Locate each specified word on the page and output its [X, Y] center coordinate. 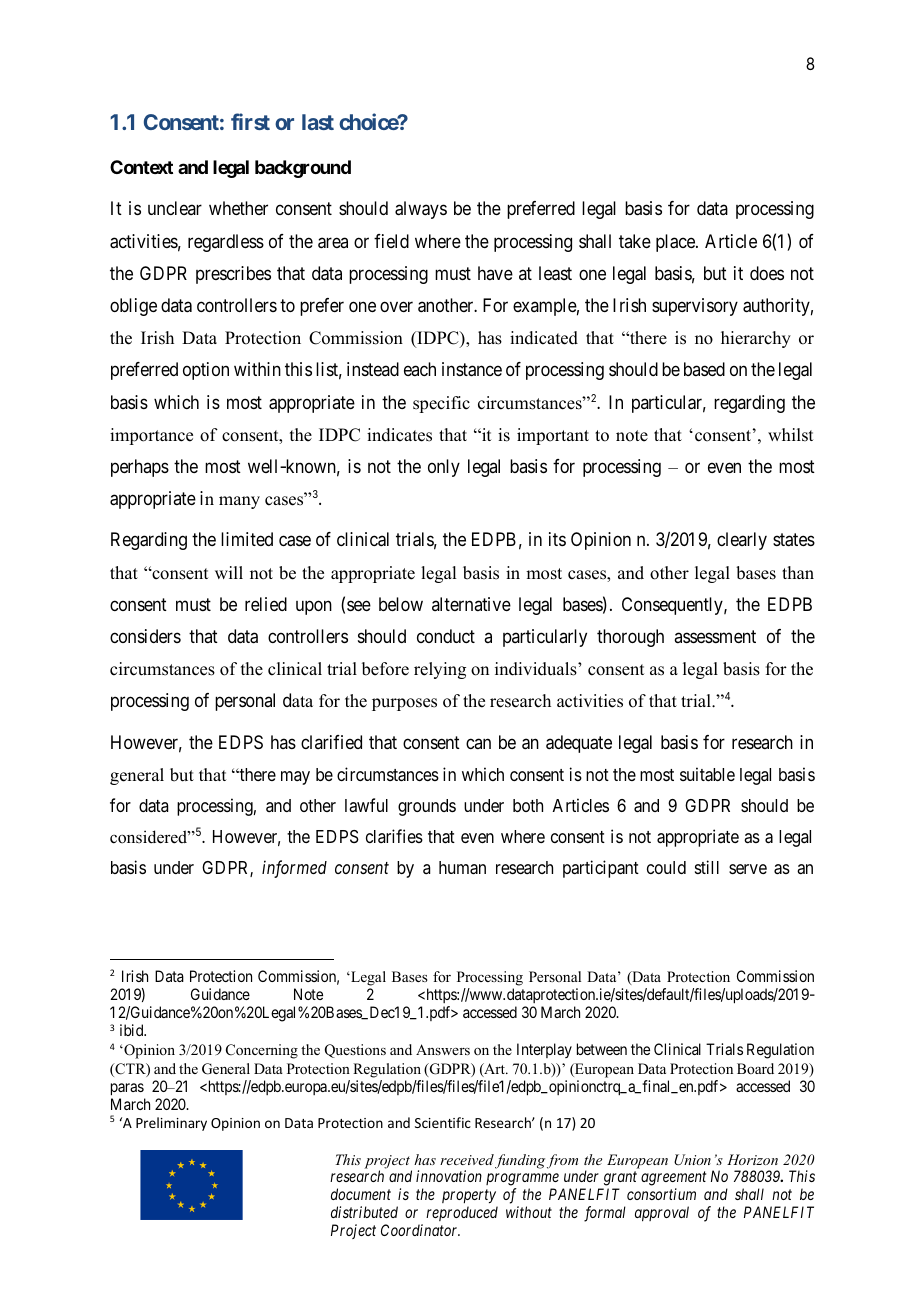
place [676, 243]
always [421, 210]
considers [145, 636]
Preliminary [171, 1124]
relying [440, 670]
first [250, 121]
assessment [715, 636]
